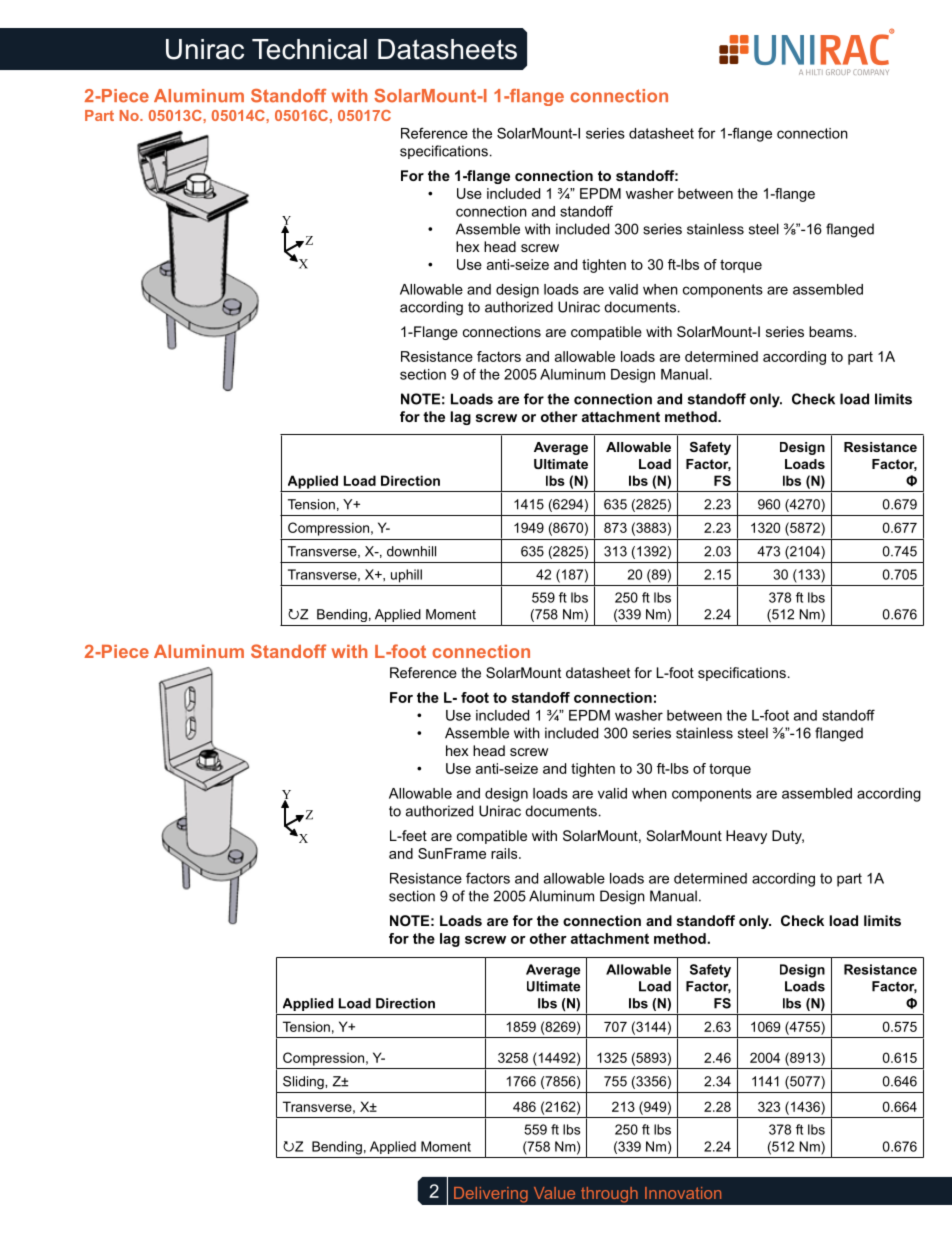  Describe the element at coordinates (304, 1082) in the image. I see `Sliding` at that location.
